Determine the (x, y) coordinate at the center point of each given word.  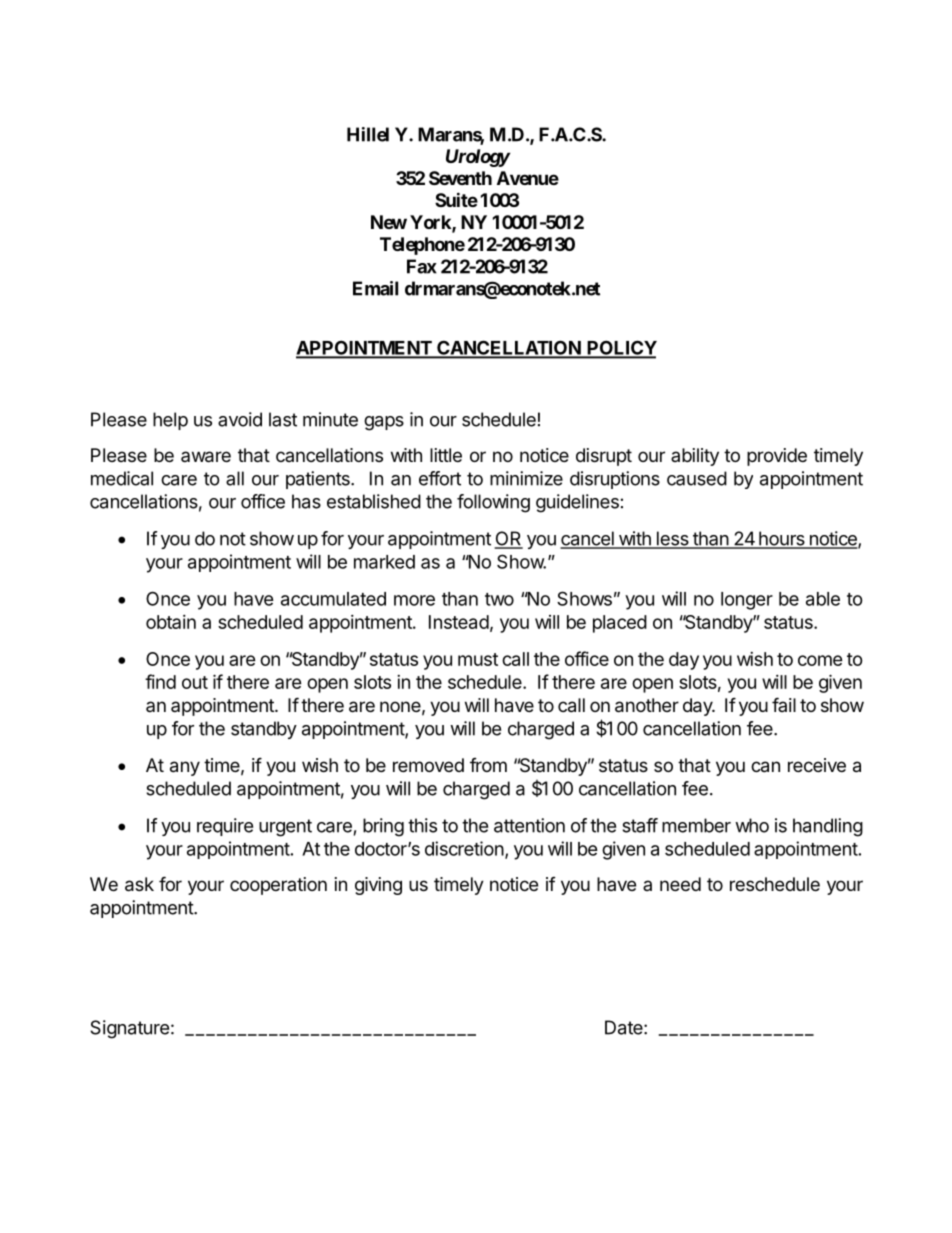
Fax (422, 266)
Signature (129, 1029)
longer (747, 601)
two (499, 599)
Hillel (368, 134)
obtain (171, 622)
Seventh (460, 178)
